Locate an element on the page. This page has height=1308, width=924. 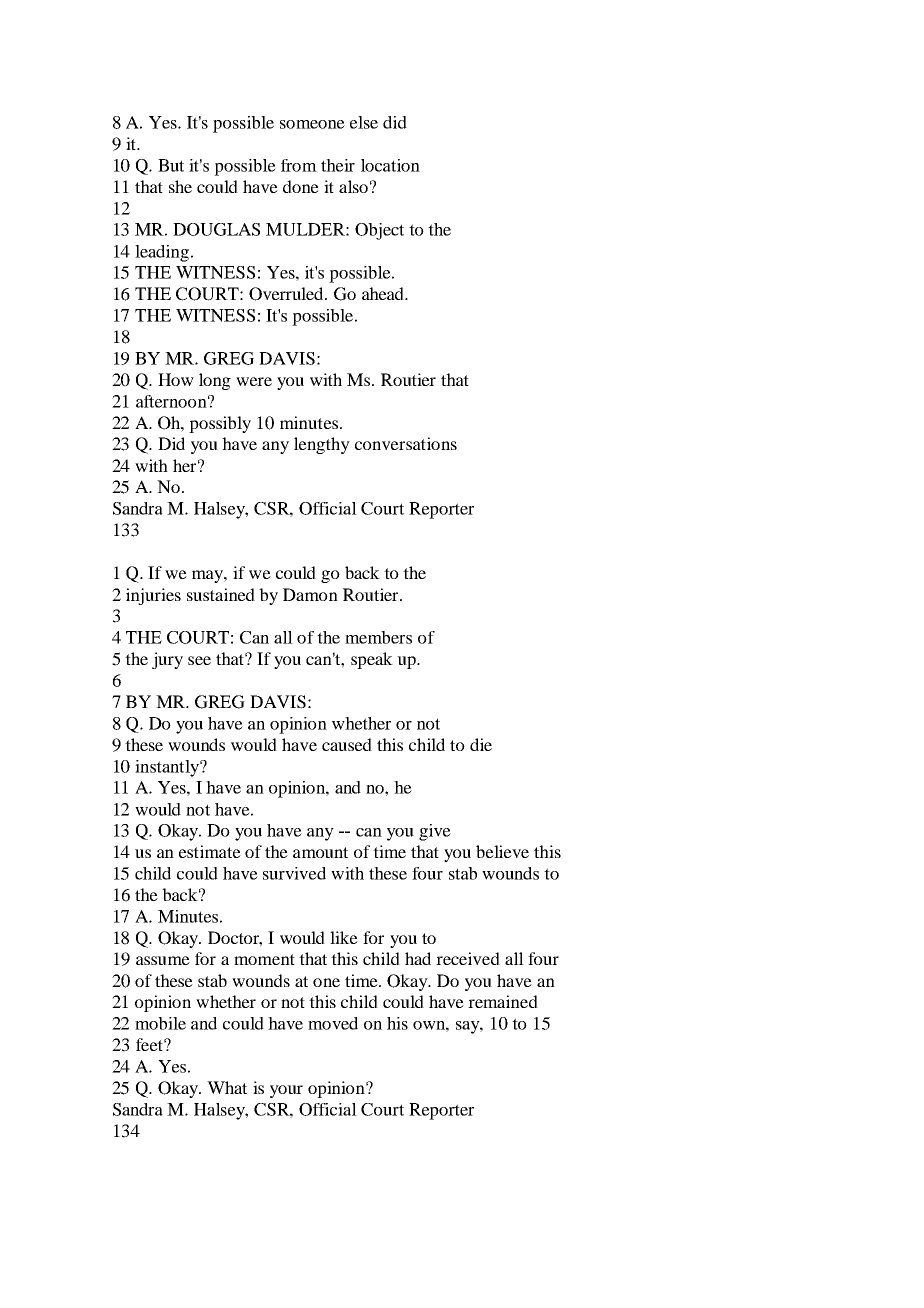
members is located at coordinates (378, 637).
